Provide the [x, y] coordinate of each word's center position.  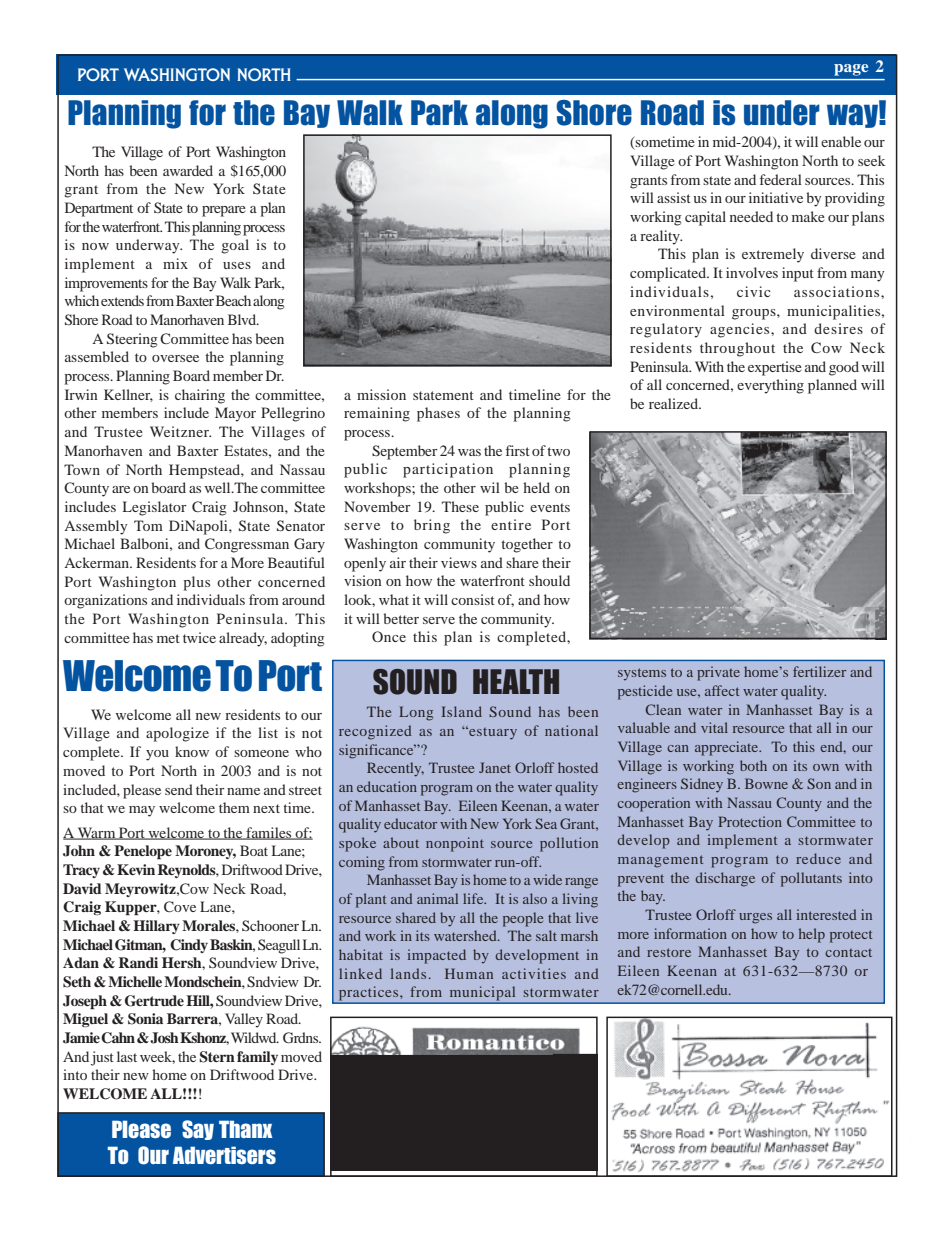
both [753, 765]
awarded [188, 170]
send [179, 789]
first [518, 450]
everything [770, 386]
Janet [495, 767]
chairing [200, 396]
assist [674, 197]
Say [198, 1130]
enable [841, 141]
